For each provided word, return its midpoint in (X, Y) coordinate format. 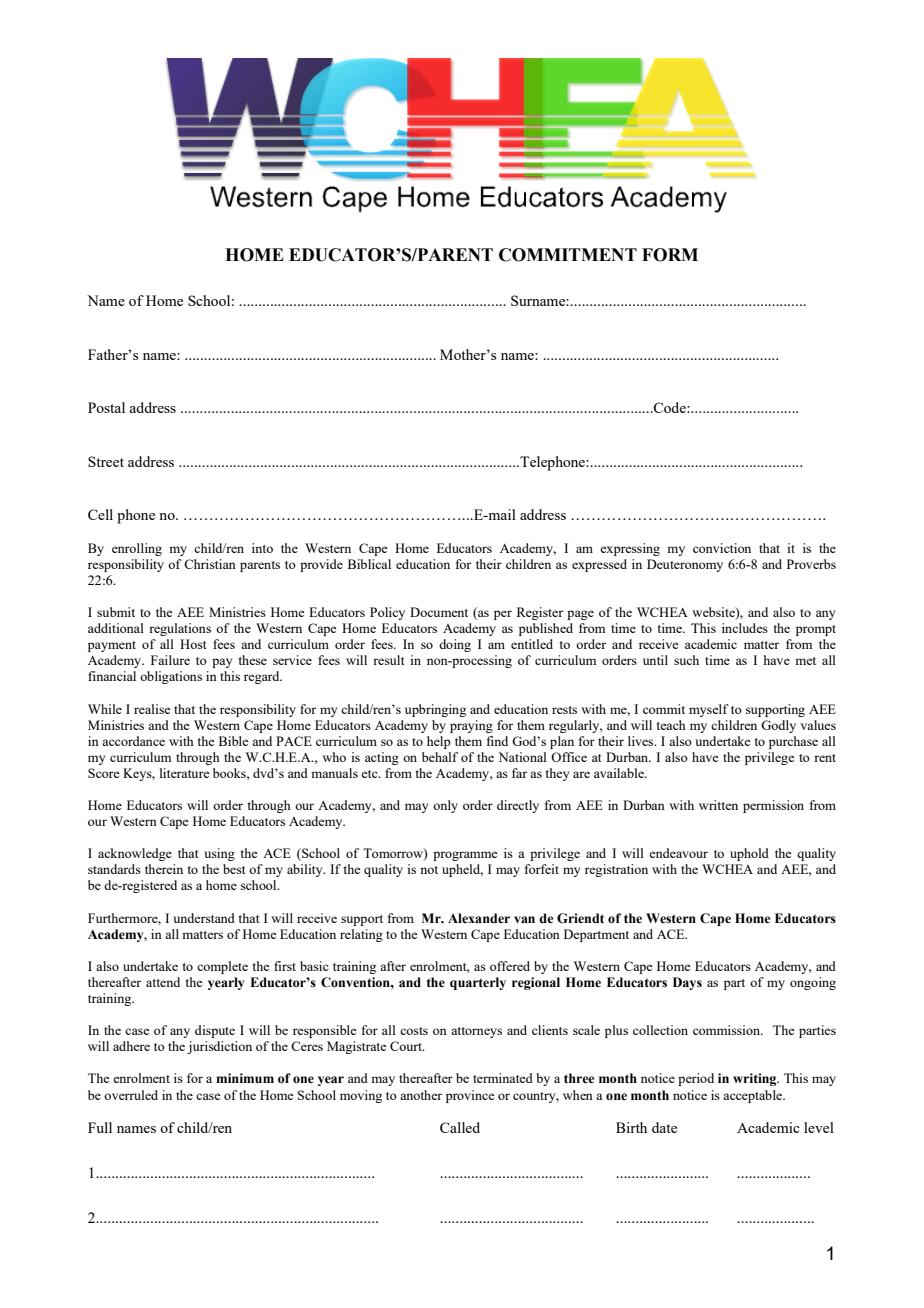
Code (670, 407)
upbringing (435, 710)
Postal (106, 407)
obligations (171, 677)
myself (709, 710)
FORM (670, 255)
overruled (131, 1095)
